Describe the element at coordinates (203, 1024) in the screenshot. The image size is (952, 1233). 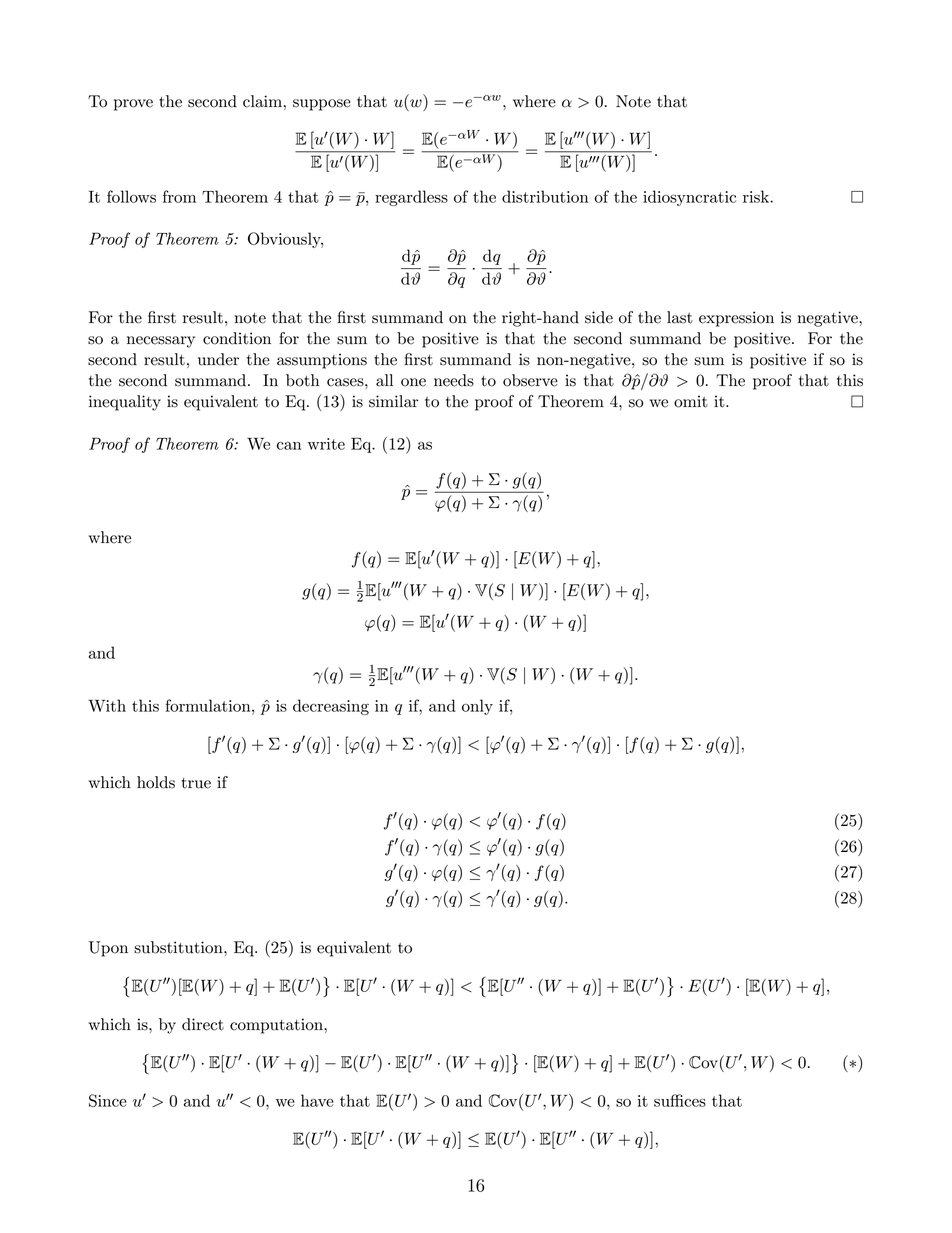
I see `direct` at that location.
